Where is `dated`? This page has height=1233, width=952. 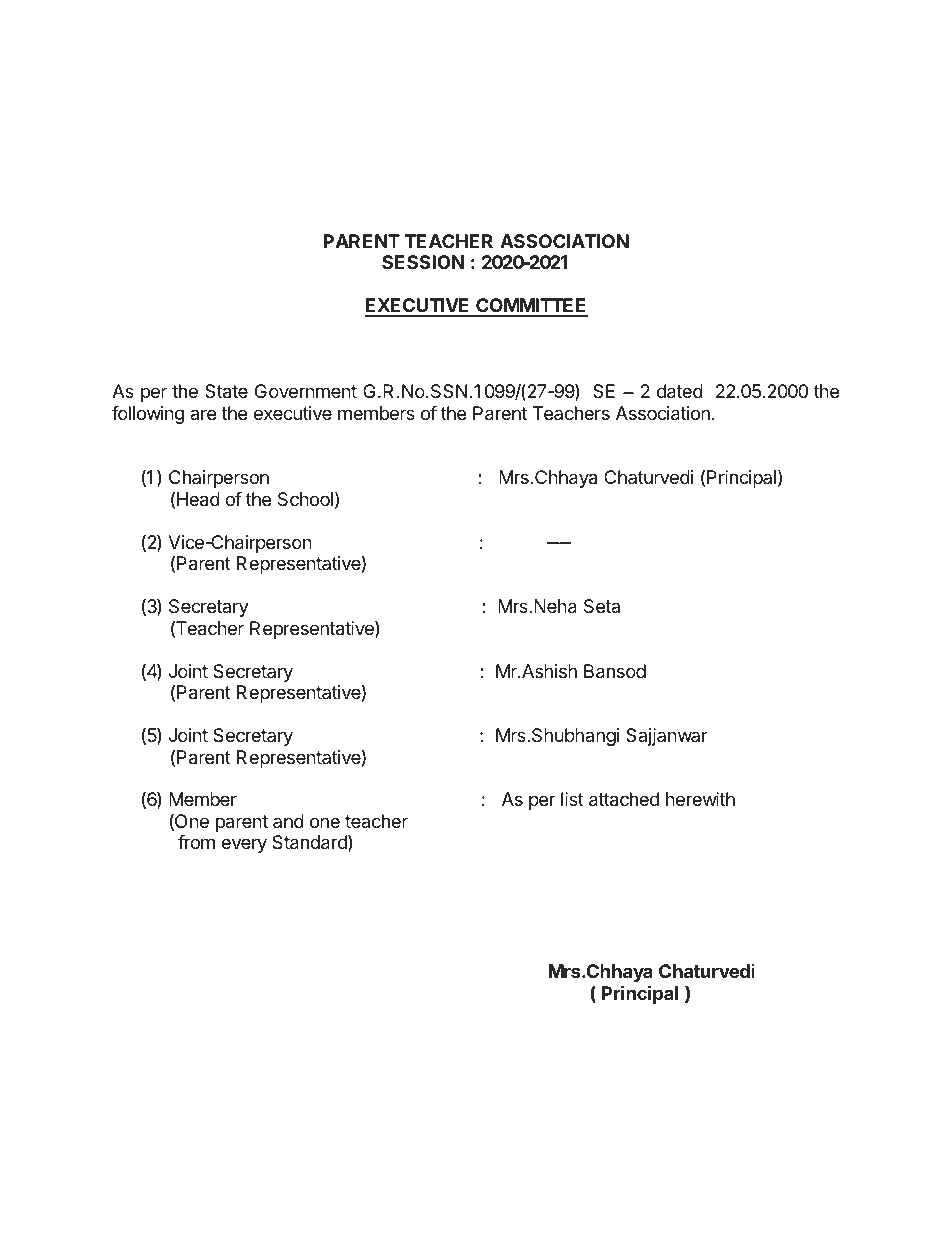 dated is located at coordinates (680, 391).
